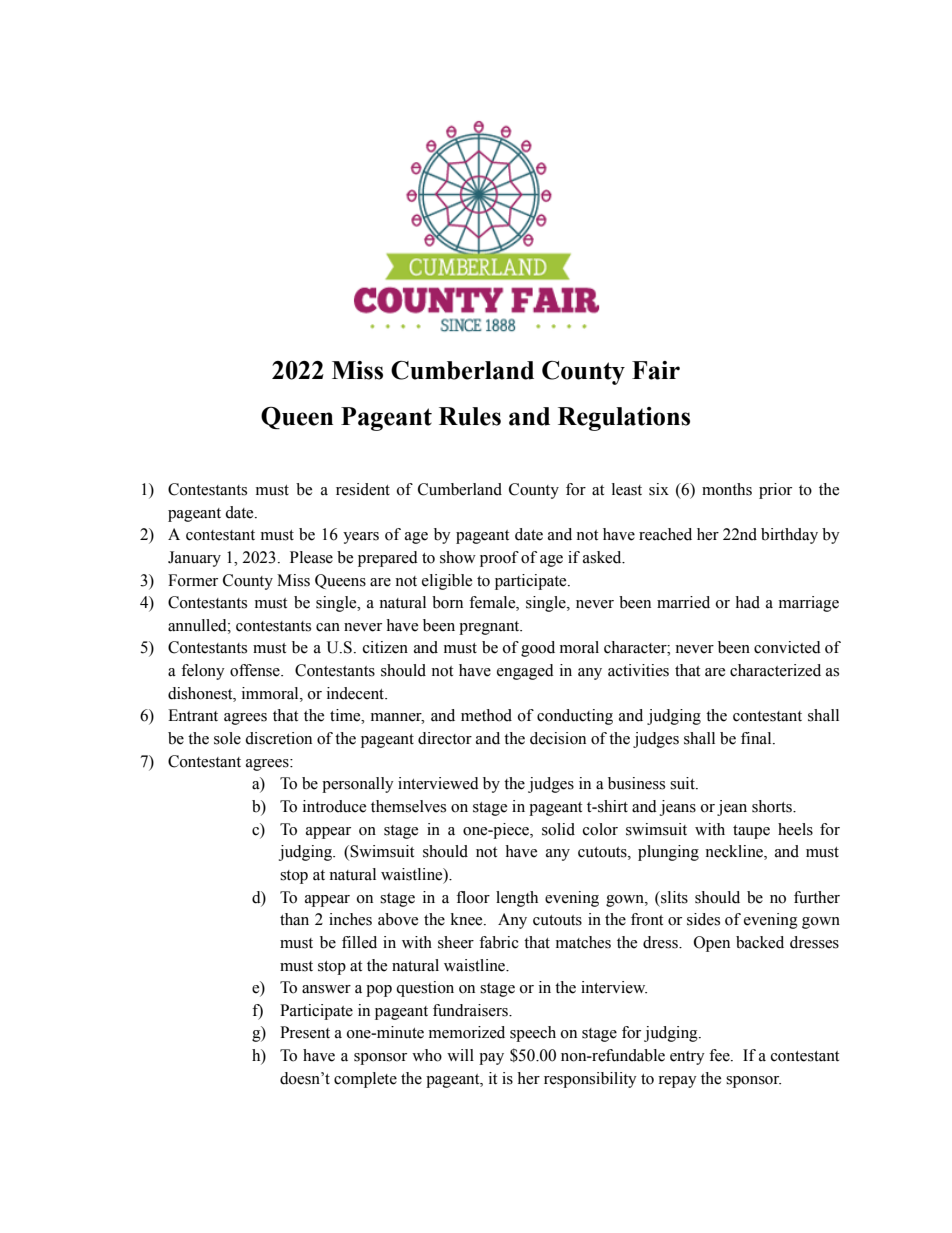 The width and height of the screenshot is (952, 1233). Describe the element at coordinates (499, 559) in the screenshot. I see `proof` at that location.
